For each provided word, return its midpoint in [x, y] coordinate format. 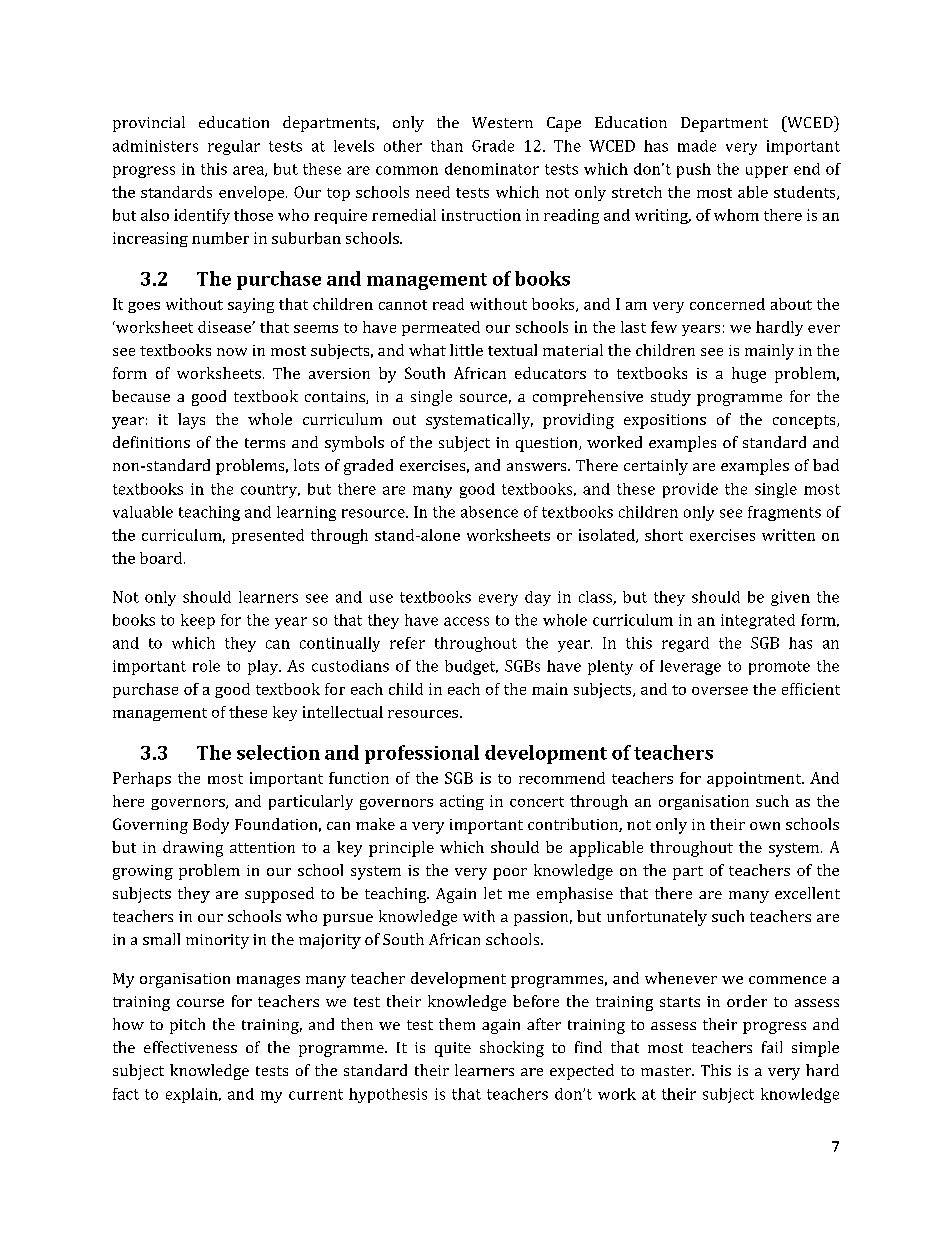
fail [772, 1047]
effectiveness [190, 1047]
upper [767, 172]
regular [234, 147]
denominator [492, 169]
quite [453, 1049]
